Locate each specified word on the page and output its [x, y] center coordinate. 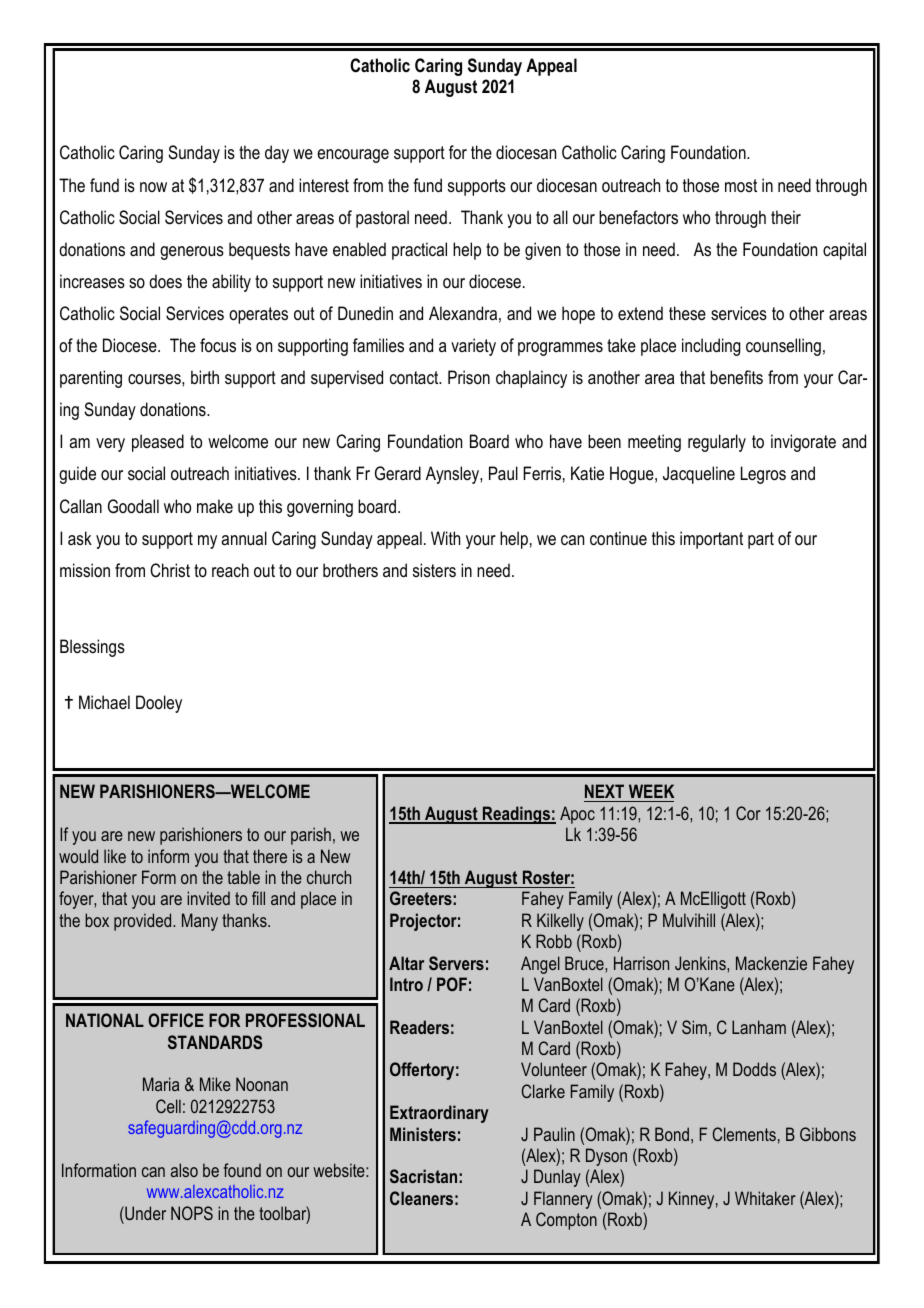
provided [144, 922]
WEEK [651, 791]
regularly [717, 443]
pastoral [382, 219]
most [741, 185]
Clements [744, 1134]
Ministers [423, 1134]
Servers [456, 963]
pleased [158, 443]
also [184, 1170]
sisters [434, 570]
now [153, 187]
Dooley [159, 704]
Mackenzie [771, 963]
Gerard [398, 473]
